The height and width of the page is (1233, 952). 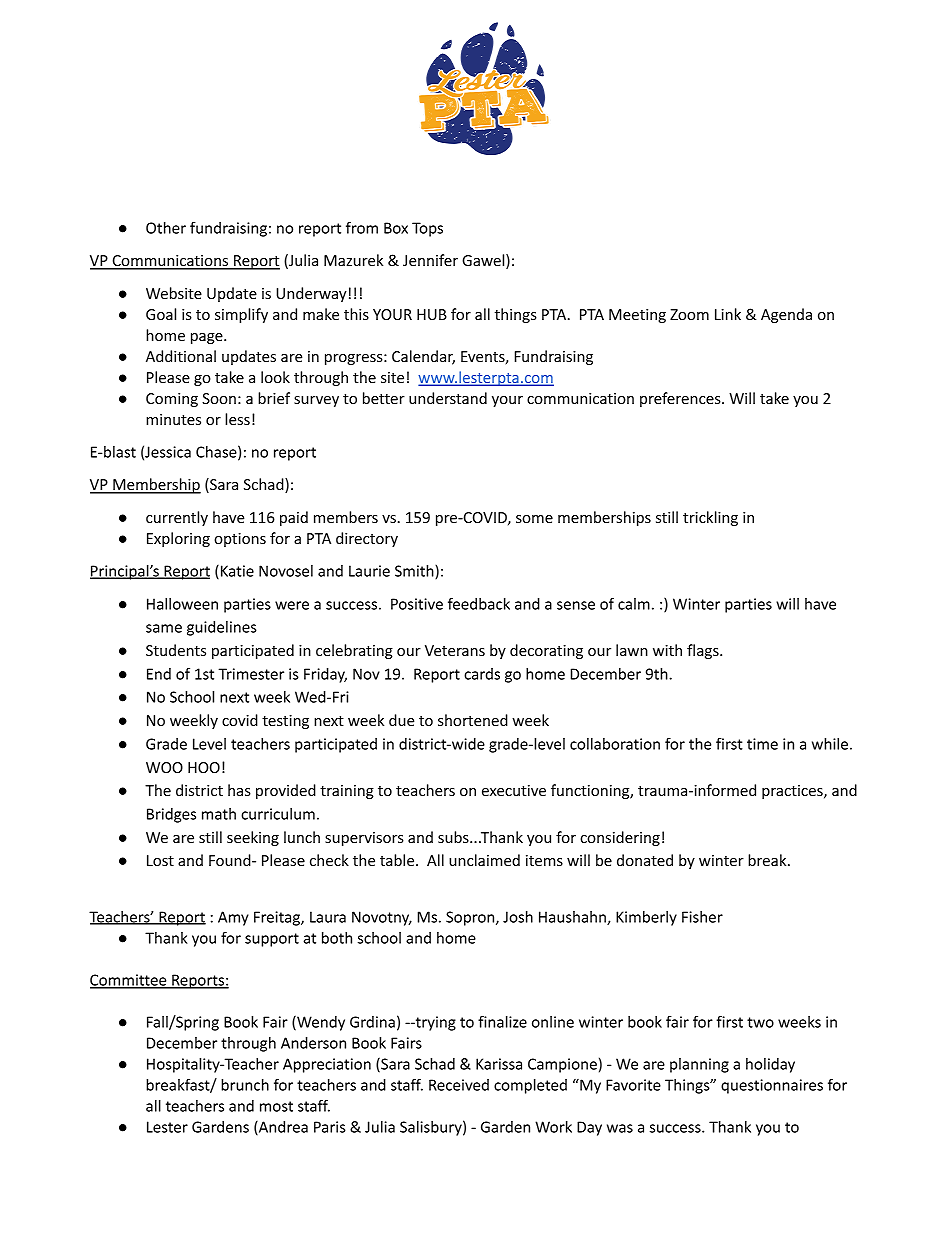 I want to click on planning, so click(x=699, y=1065).
